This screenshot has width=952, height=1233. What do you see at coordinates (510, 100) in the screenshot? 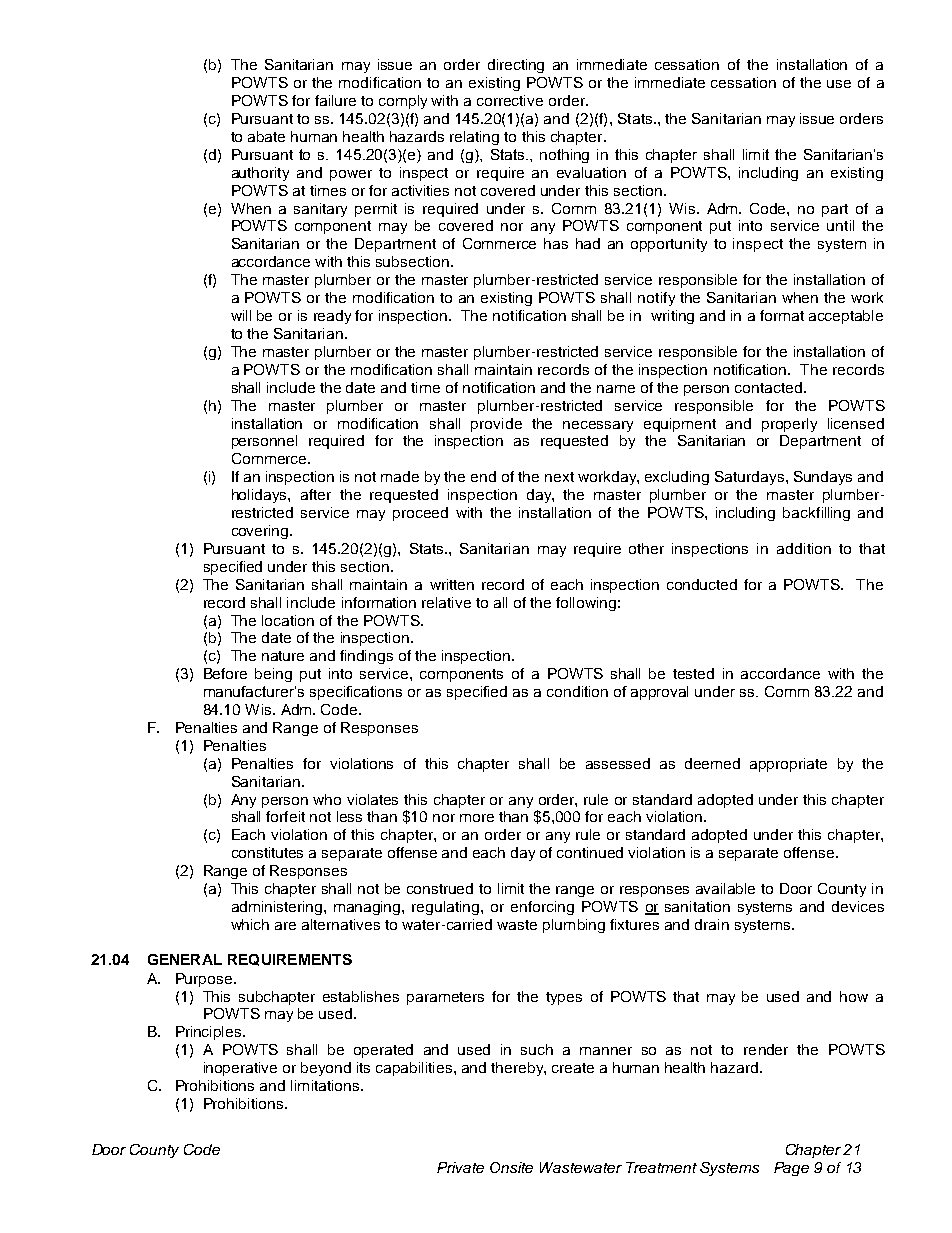
I see `corrective` at bounding box center [510, 100].
